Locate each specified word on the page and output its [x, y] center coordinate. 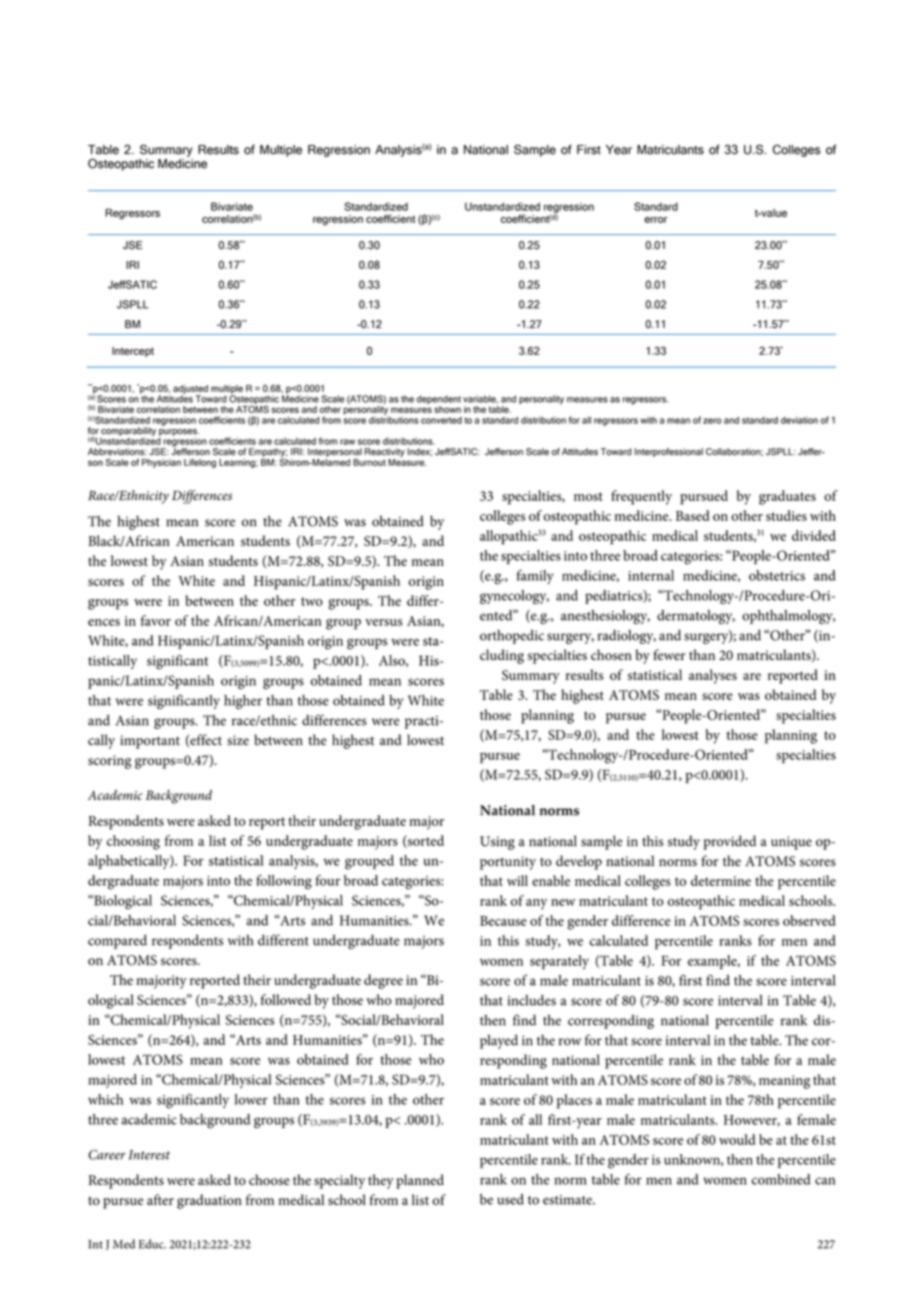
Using [497, 843]
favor [156, 620]
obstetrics [777, 575]
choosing [133, 842]
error [656, 220]
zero [712, 421]
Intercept [133, 352]
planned [420, 1181]
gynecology [514, 597]
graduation [209, 1201]
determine [721, 880]
